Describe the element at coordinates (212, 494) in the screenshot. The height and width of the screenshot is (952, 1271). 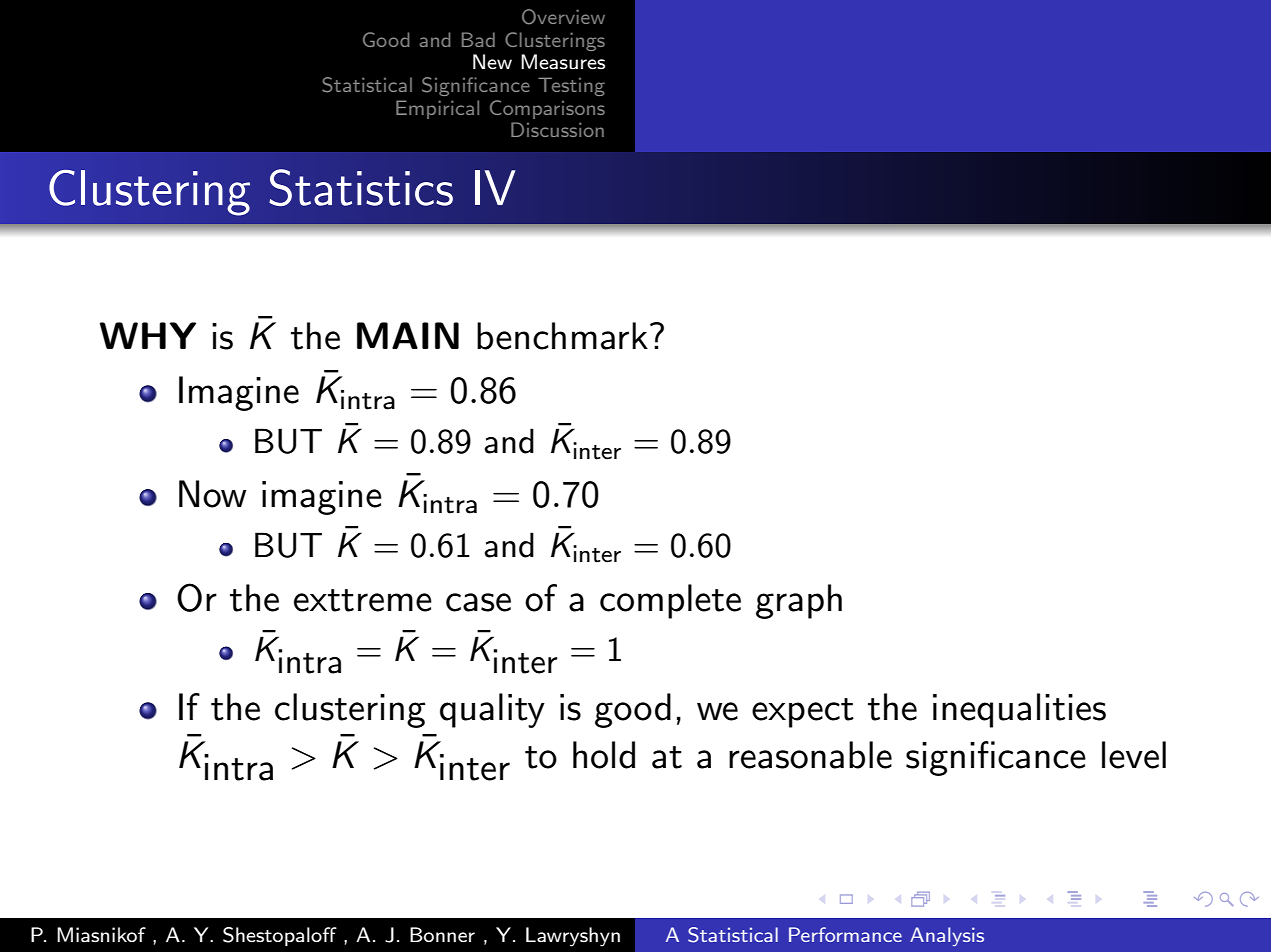
I see `Now` at that location.
